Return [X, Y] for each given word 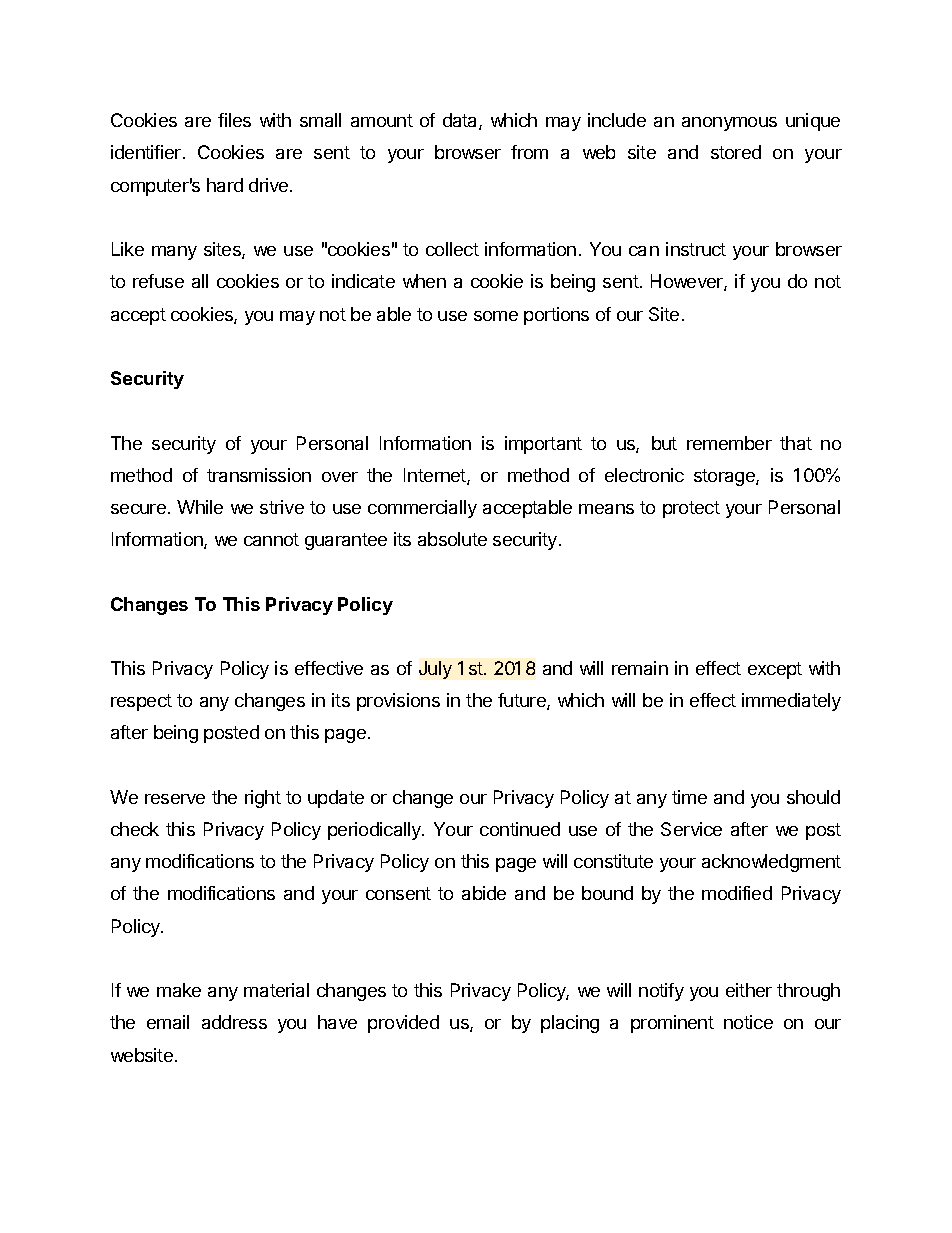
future [523, 701]
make [179, 990]
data [461, 121]
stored [736, 152]
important [543, 445]
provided [403, 1024]
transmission [259, 475]
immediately [791, 702]
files [234, 120]
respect [141, 702]
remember [729, 443]
